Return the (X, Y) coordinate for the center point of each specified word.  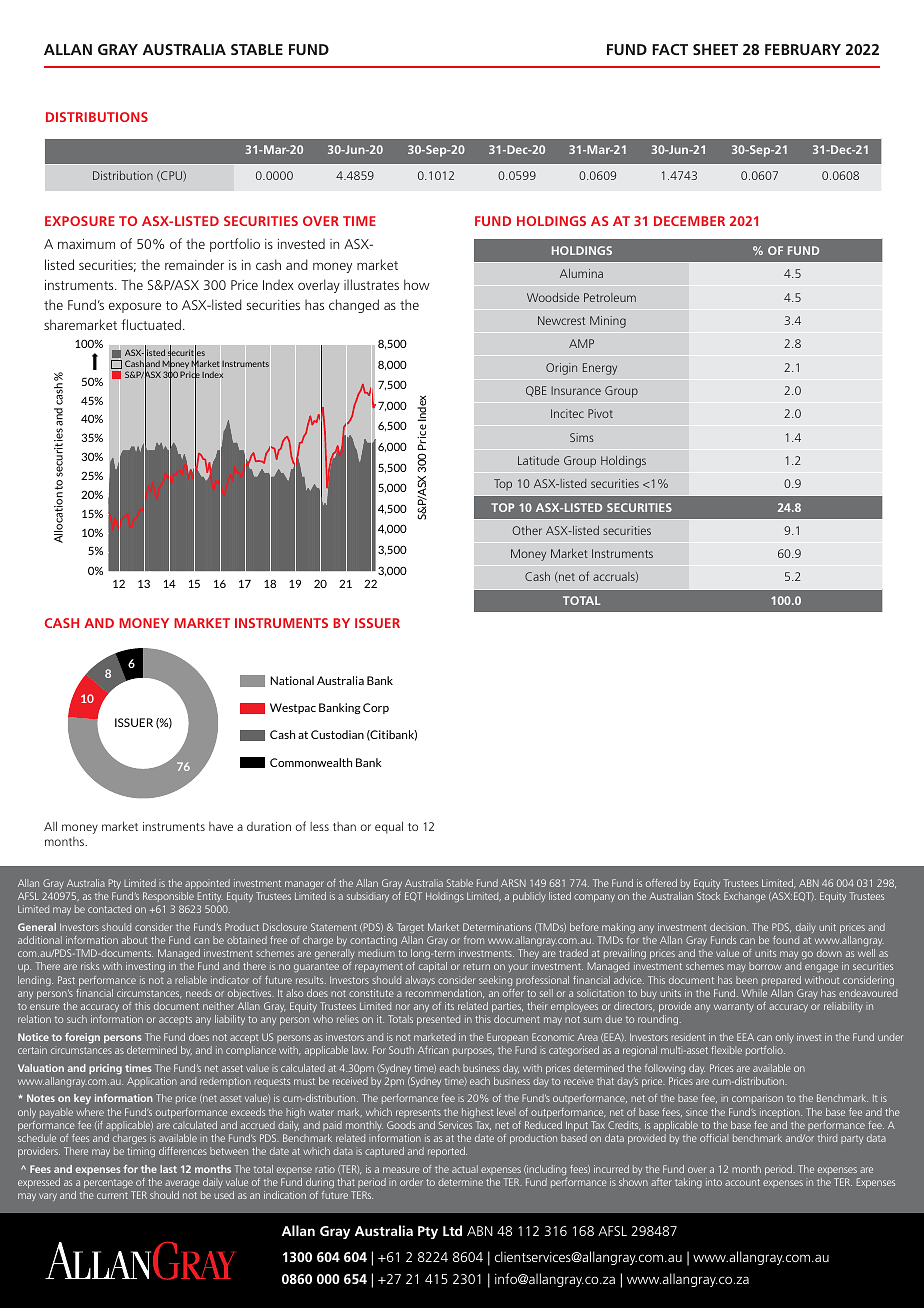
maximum (86, 244)
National (292, 680)
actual (465, 1169)
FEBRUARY (803, 49)
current (112, 1195)
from (474, 940)
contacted (109, 909)
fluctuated (151, 324)
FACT (670, 49)
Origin (561, 369)
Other (527, 530)
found (786, 940)
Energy (600, 369)
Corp (376, 708)
